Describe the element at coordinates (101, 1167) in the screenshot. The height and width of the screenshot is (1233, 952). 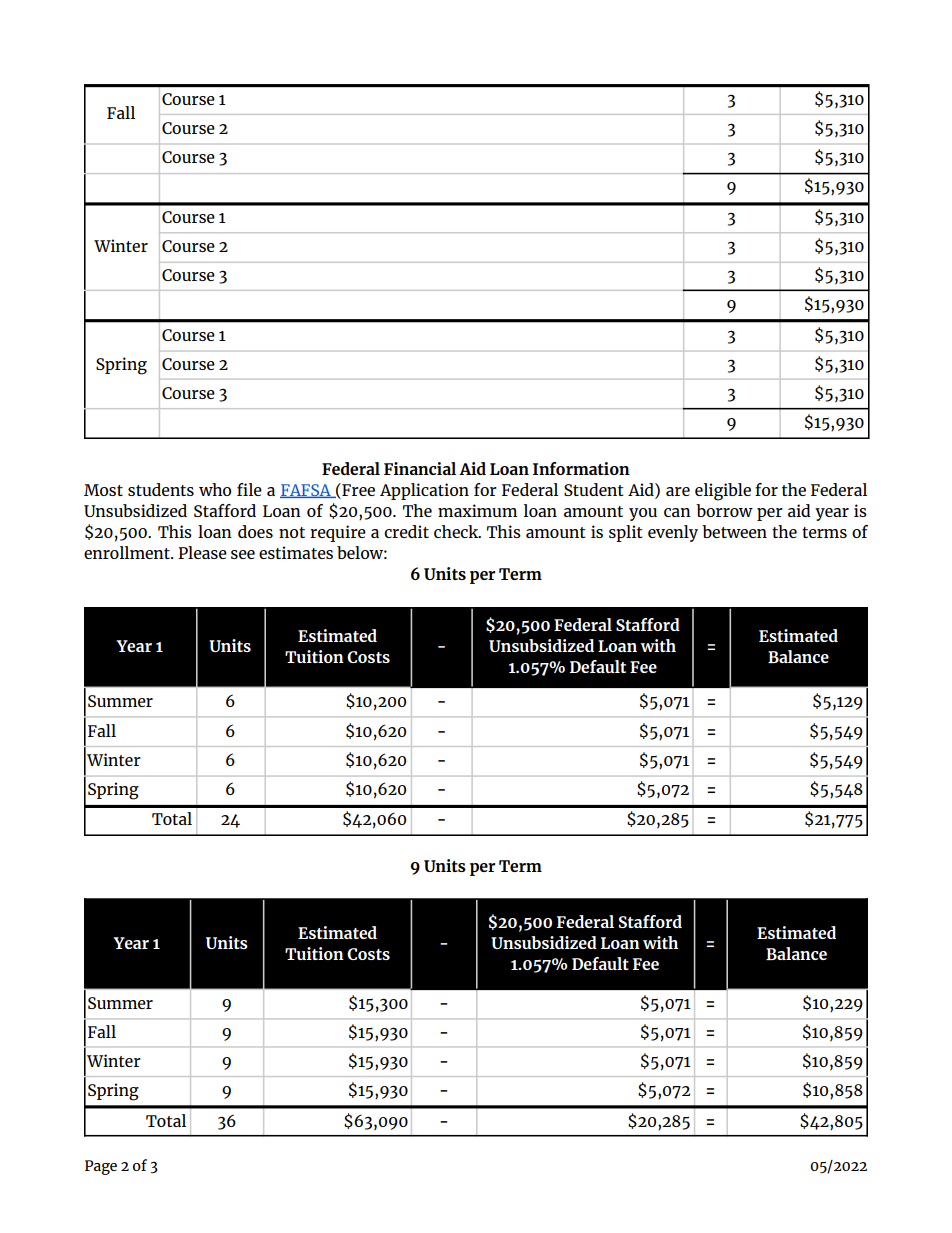
I see `Page` at that location.
